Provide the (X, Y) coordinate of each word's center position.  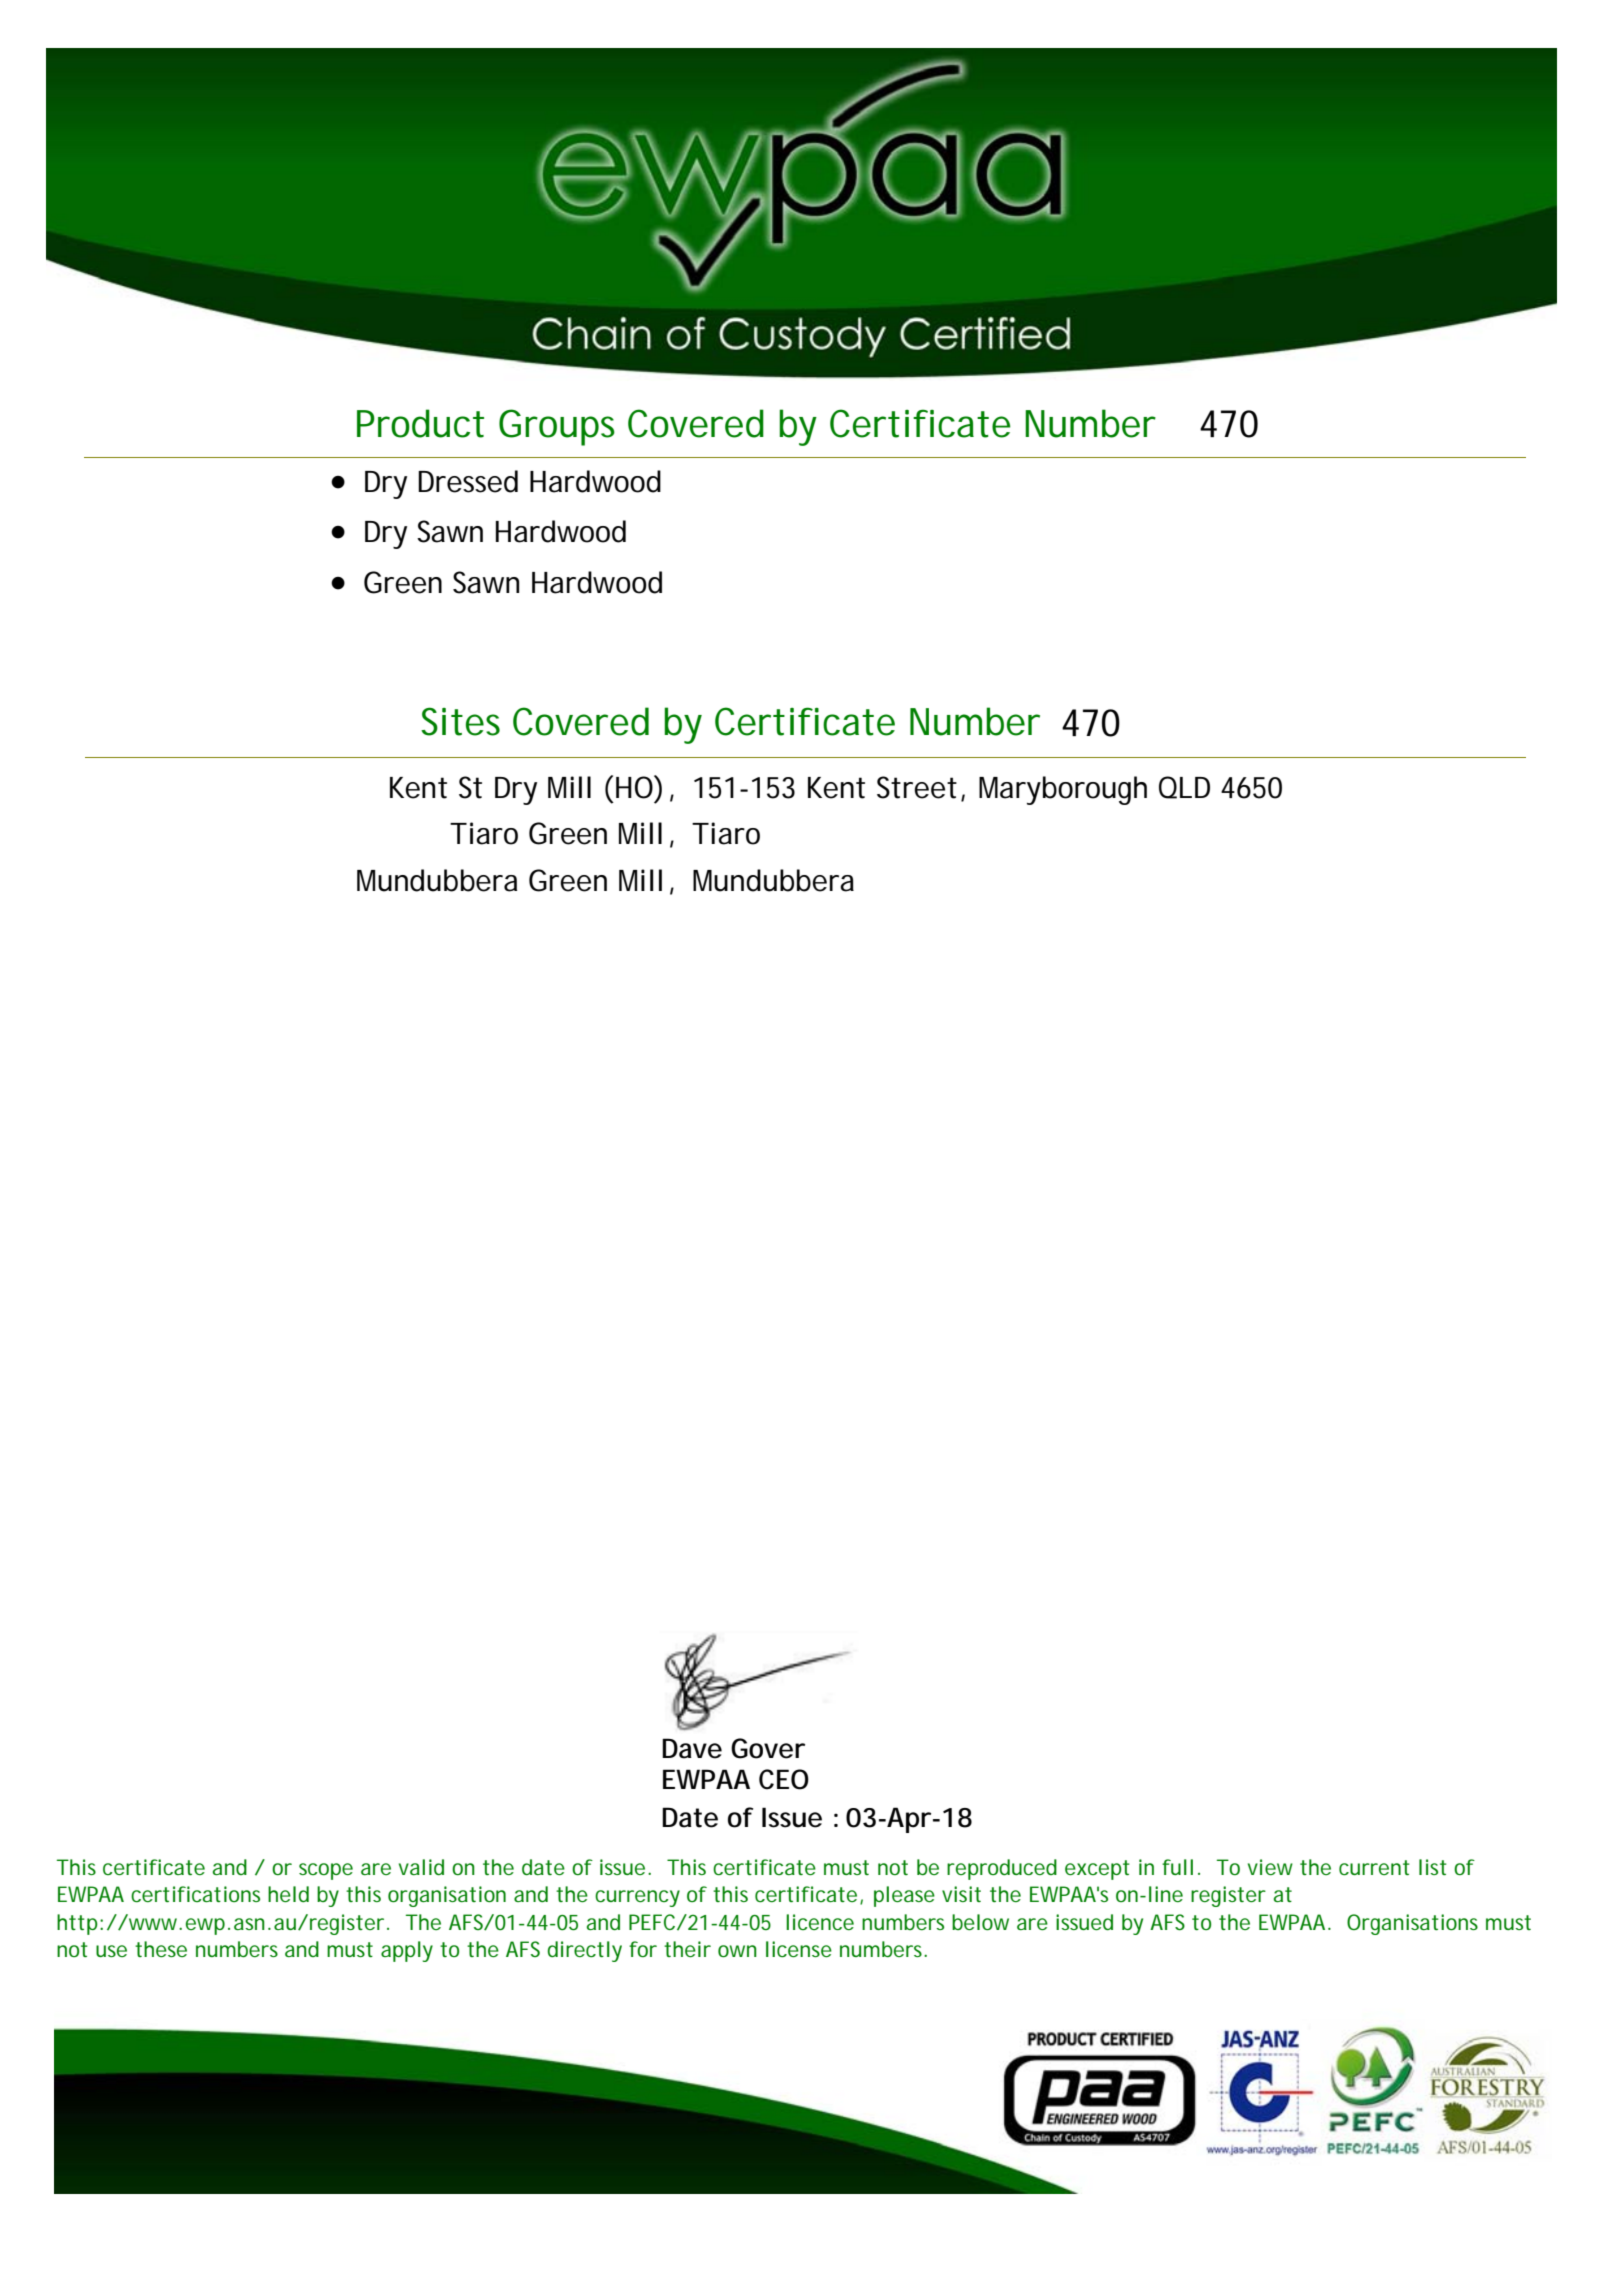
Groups (557, 427)
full (1177, 1867)
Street (917, 787)
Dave (692, 1748)
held (288, 1894)
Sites (460, 721)
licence (820, 1922)
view (1270, 1867)
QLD (1184, 787)
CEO (784, 1779)
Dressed (468, 481)
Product (420, 423)
